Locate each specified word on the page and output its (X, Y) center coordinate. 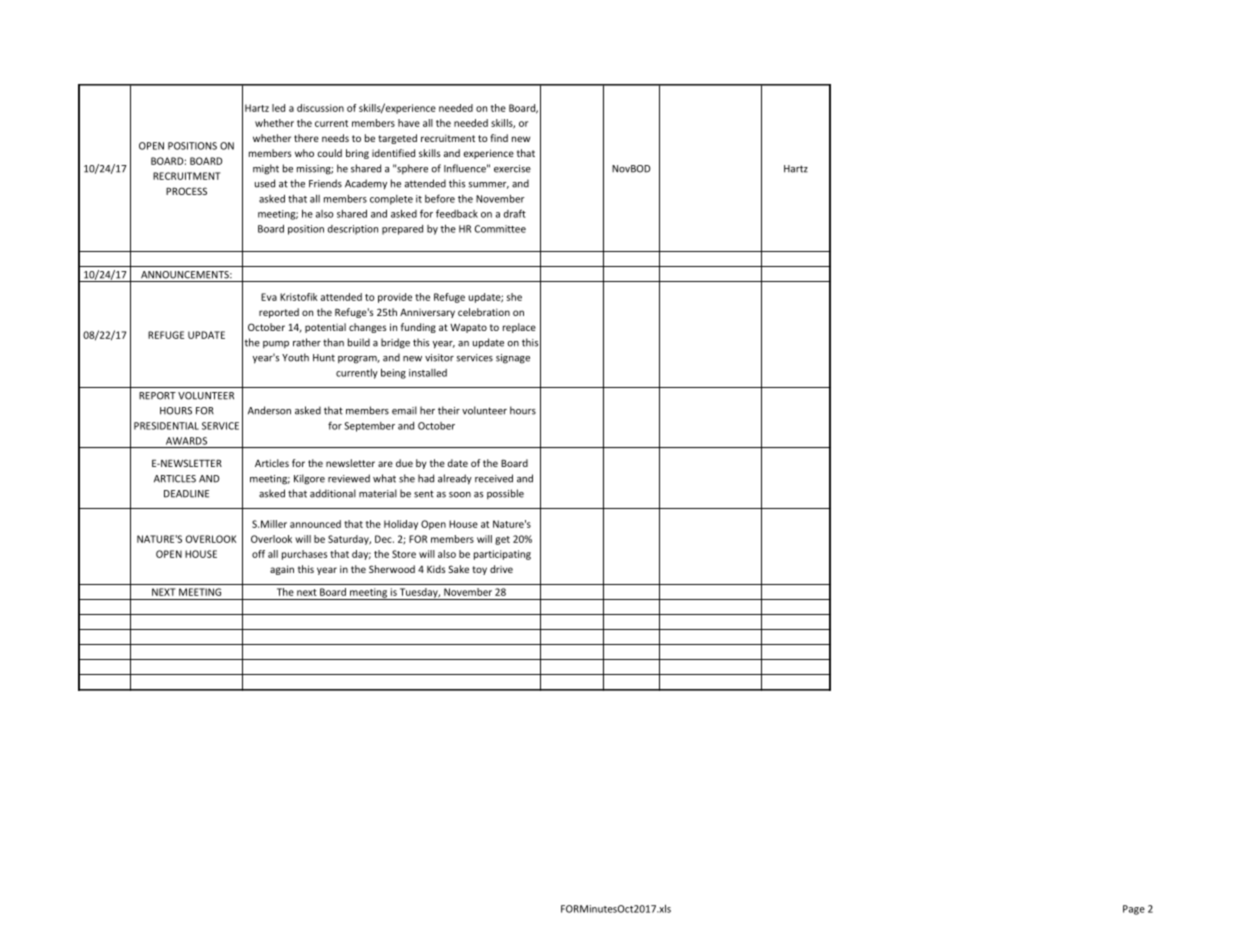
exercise (512, 169)
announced (315, 524)
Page (1134, 910)
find (499, 138)
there (306, 138)
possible (505, 494)
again (282, 570)
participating (502, 555)
